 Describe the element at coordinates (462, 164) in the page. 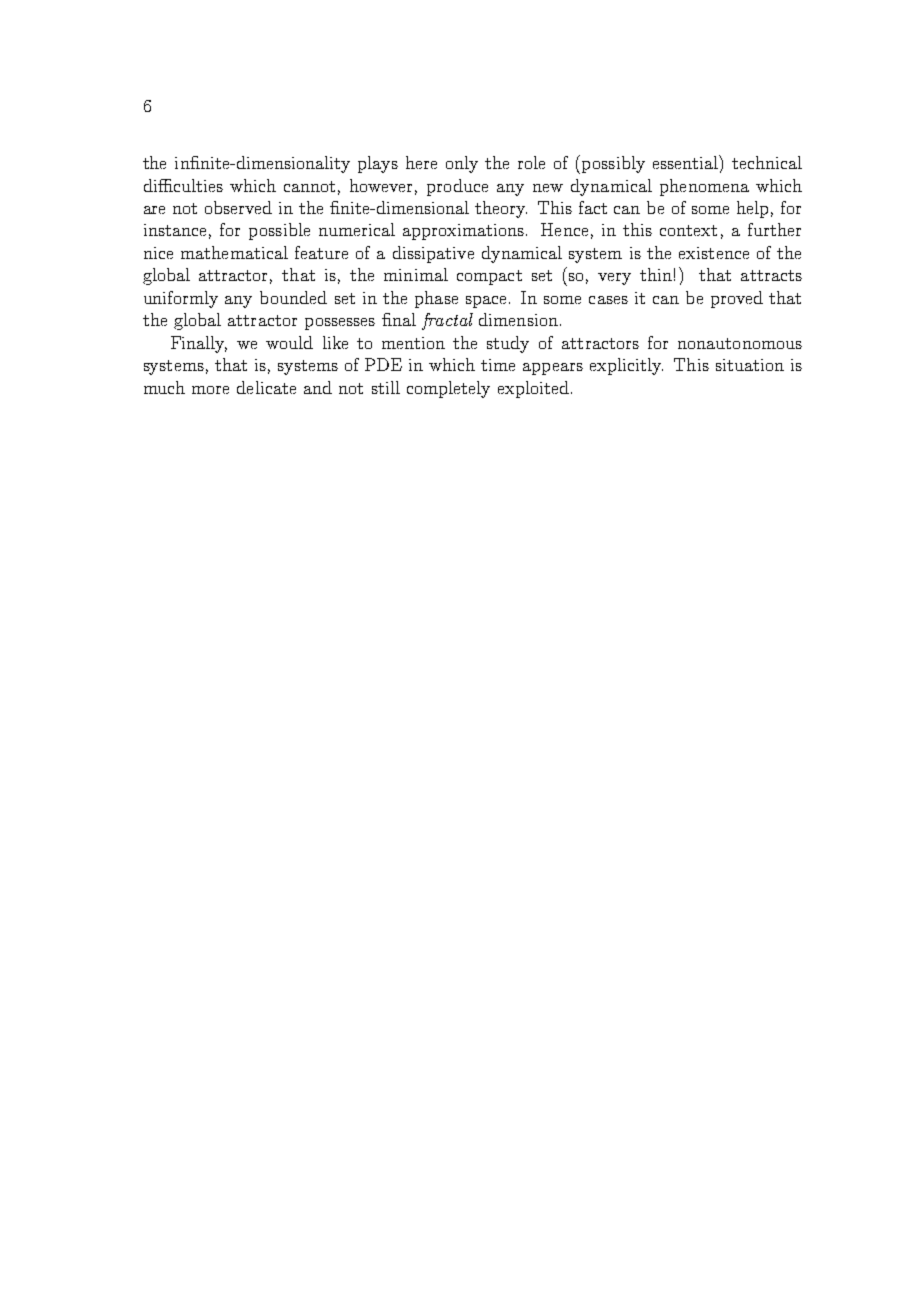

I see `only` at that location.
